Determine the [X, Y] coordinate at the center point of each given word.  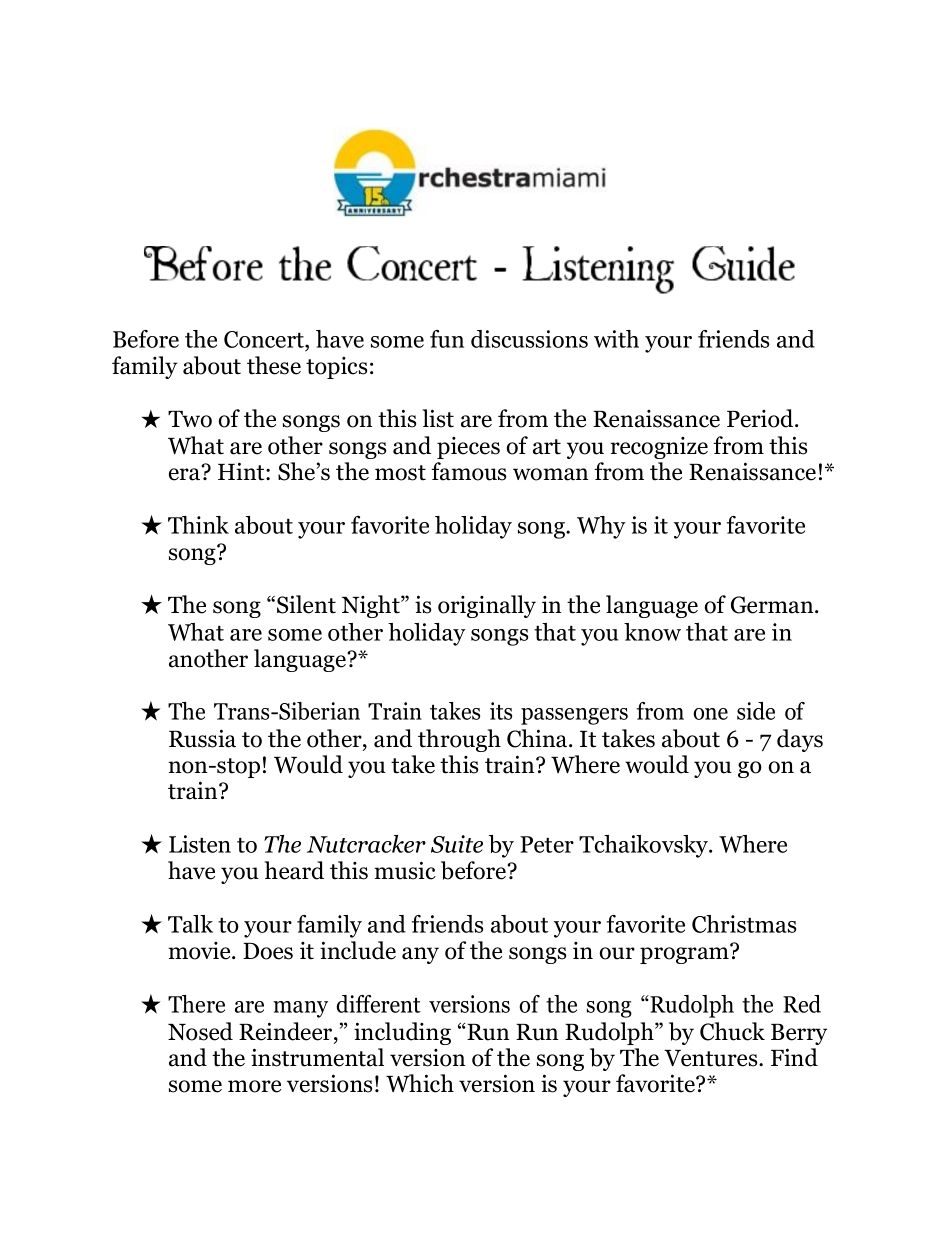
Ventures [712, 1058]
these [274, 365]
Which [420, 1083]
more [254, 1086]
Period [761, 418]
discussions [529, 339]
